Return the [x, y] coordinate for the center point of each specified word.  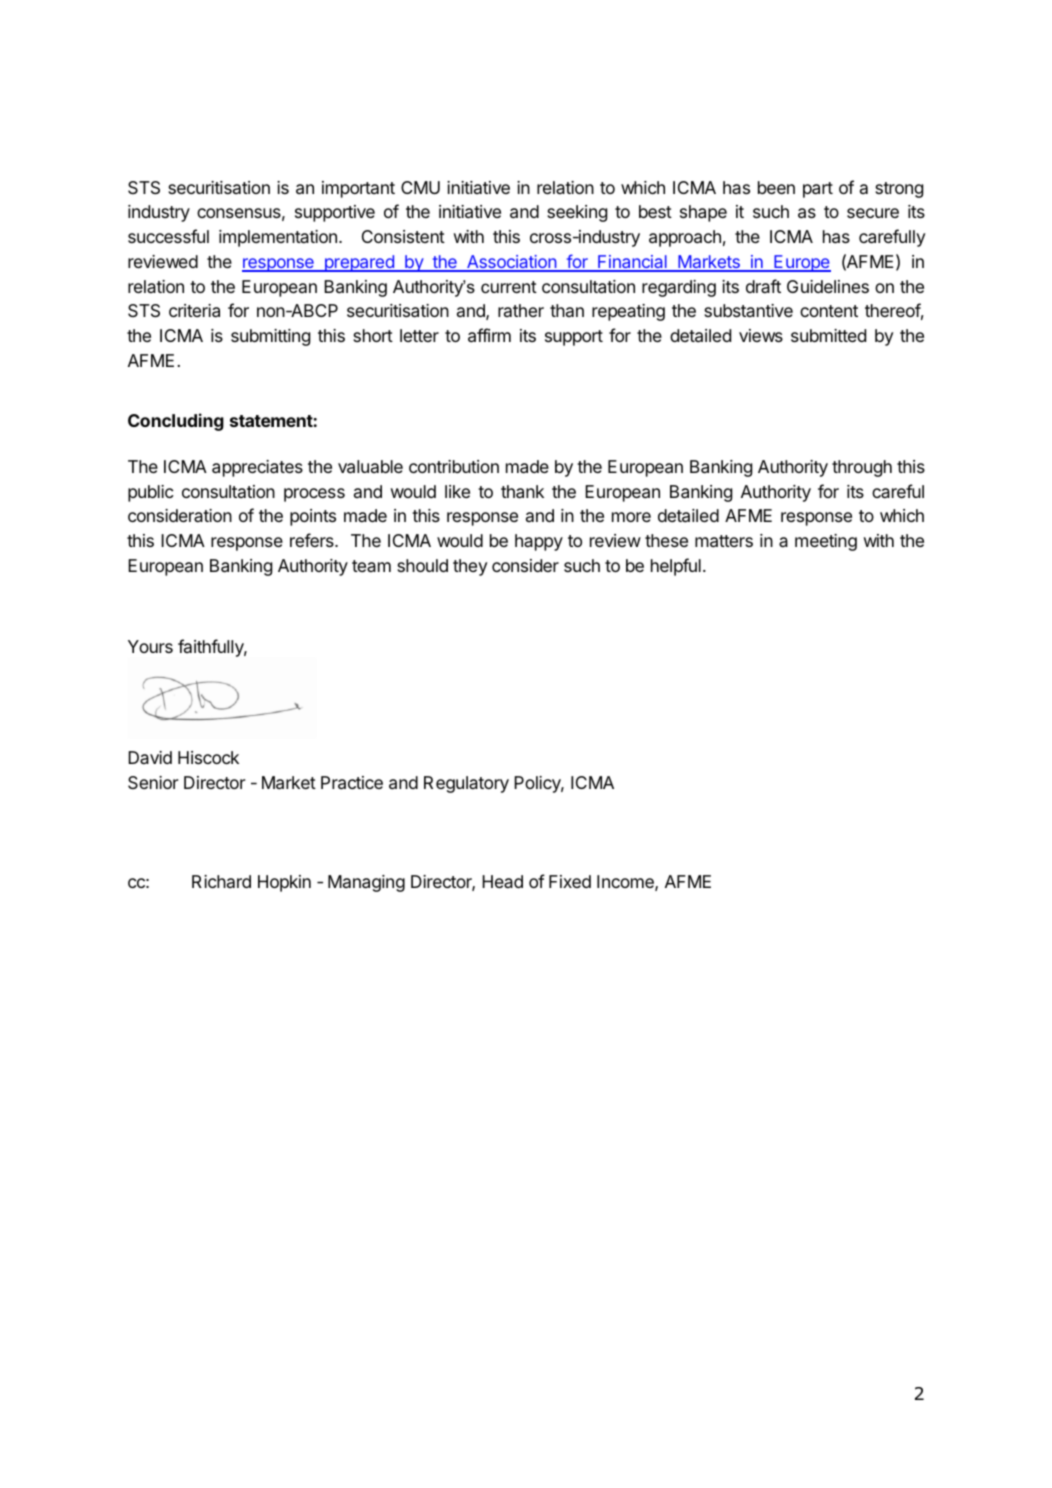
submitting [270, 337]
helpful [676, 567]
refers [313, 540]
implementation [278, 238]
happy [539, 542]
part [818, 190]
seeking [577, 213]
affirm [489, 335]
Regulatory [466, 784]
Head [502, 881]
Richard [221, 881]
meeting [826, 542]
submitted [828, 335]
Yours [150, 646]
